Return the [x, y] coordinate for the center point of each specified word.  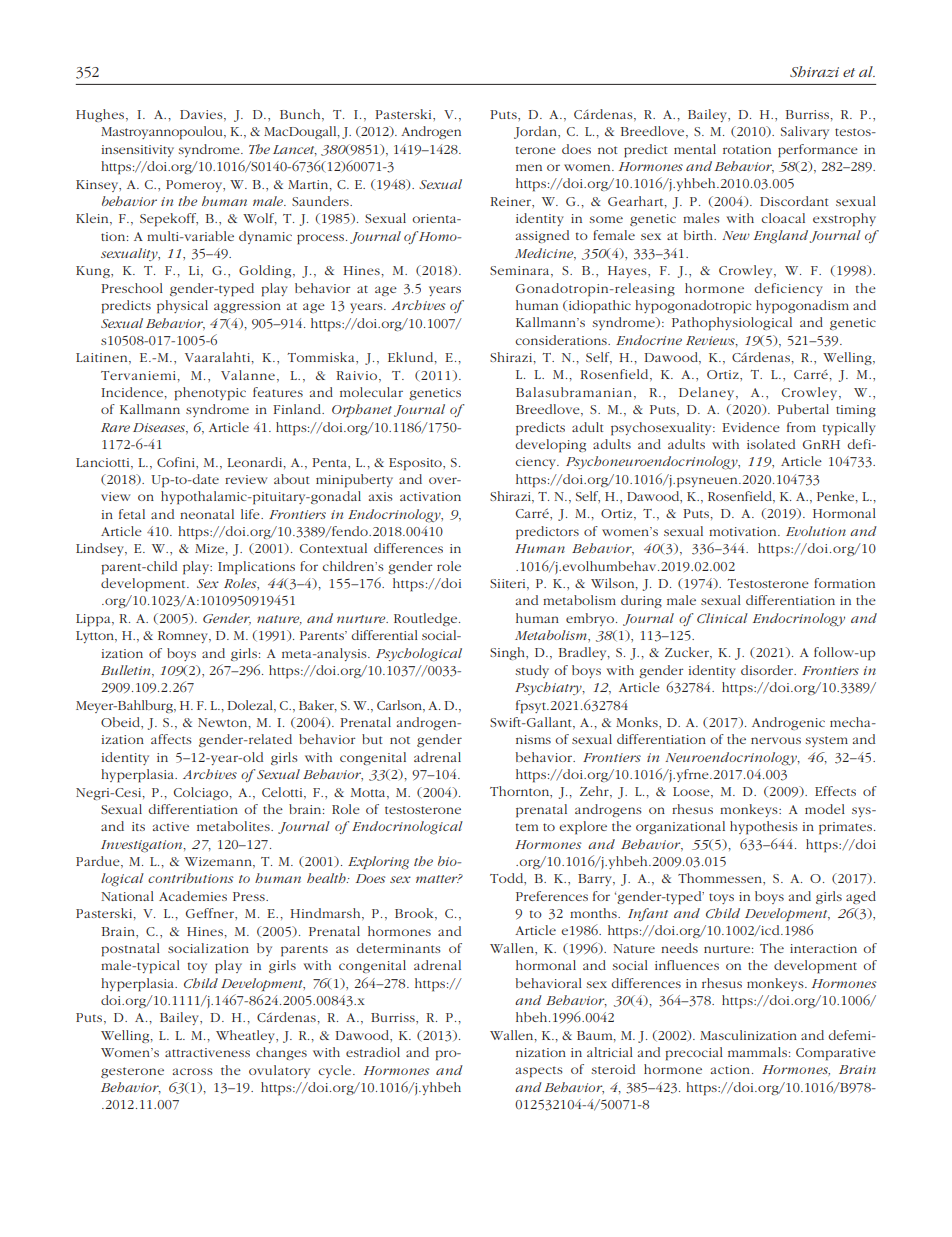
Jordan [536, 132]
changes [281, 1053]
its [138, 826]
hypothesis [764, 828]
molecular [371, 392]
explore [583, 828]
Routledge [427, 619]
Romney [184, 637]
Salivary [805, 132]
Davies [202, 115]
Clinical [722, 618]
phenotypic [210, 394]
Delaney [708, 393]
